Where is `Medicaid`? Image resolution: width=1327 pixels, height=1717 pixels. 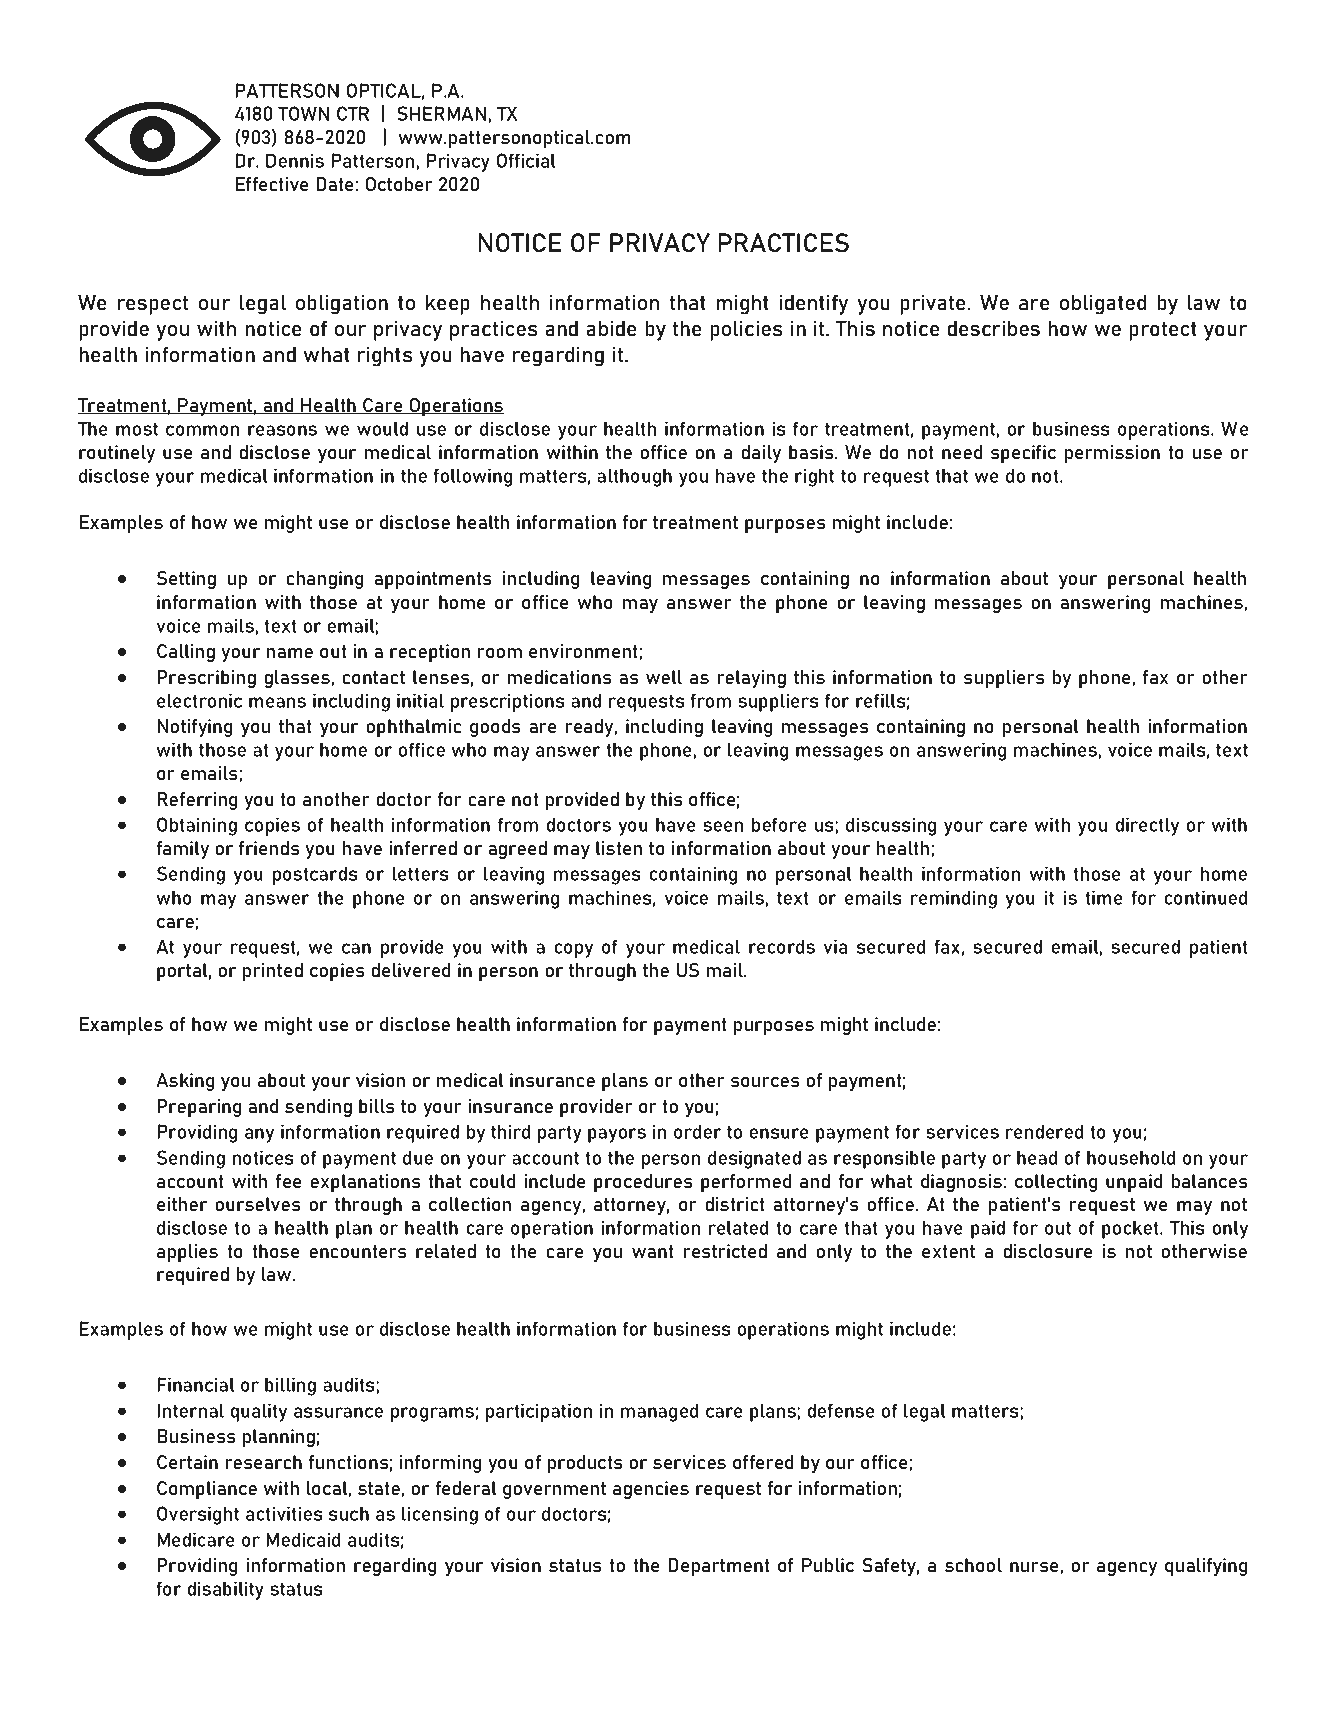 Medicaid is located at coordinates (303, 1539).
